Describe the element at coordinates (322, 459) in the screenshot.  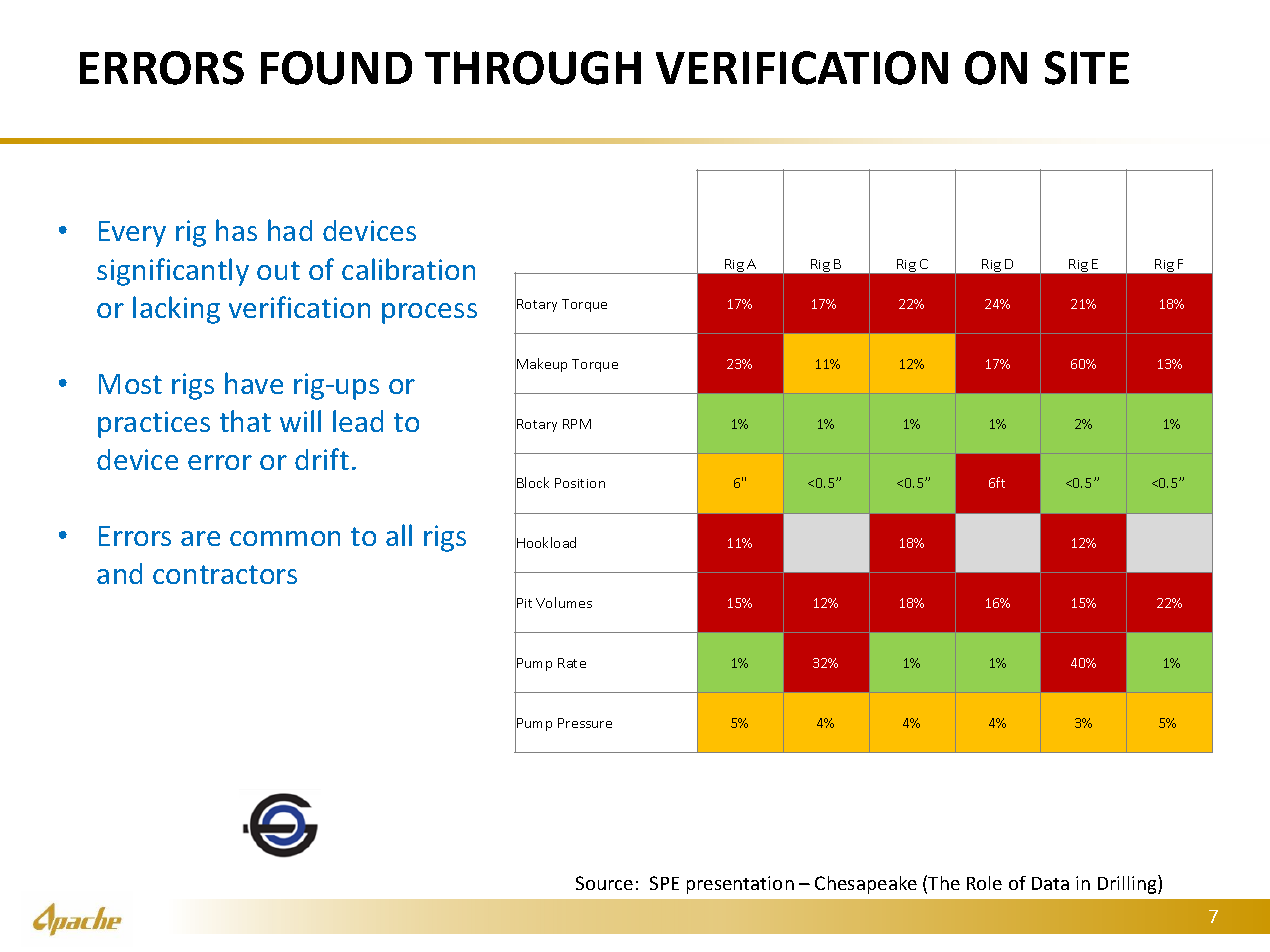
I see `drift` at that location.
